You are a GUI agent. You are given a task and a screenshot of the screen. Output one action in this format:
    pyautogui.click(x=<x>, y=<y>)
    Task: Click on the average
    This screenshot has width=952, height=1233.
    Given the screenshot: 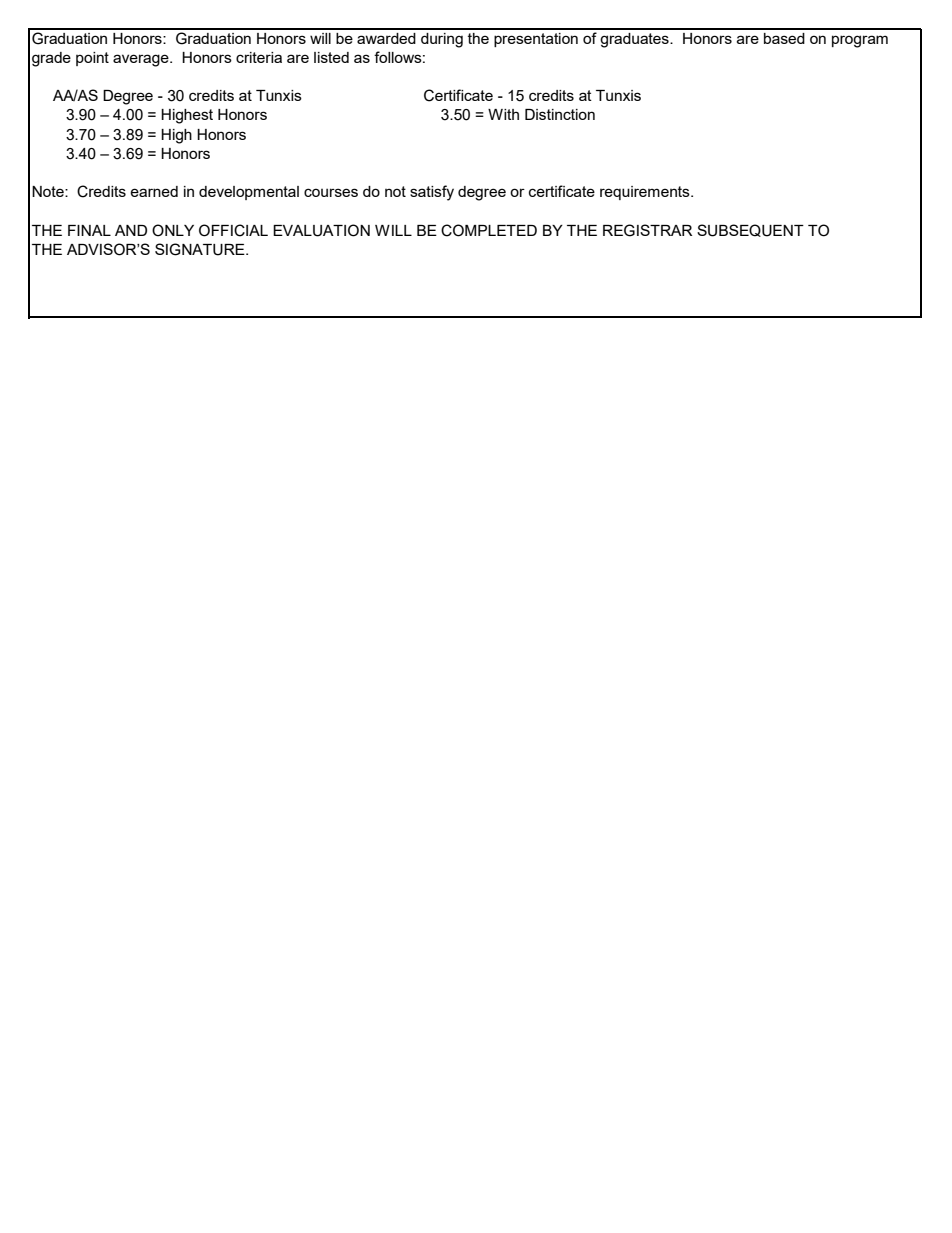 What is the action you would take?
    pyautogui.click(x=142, y=60)
